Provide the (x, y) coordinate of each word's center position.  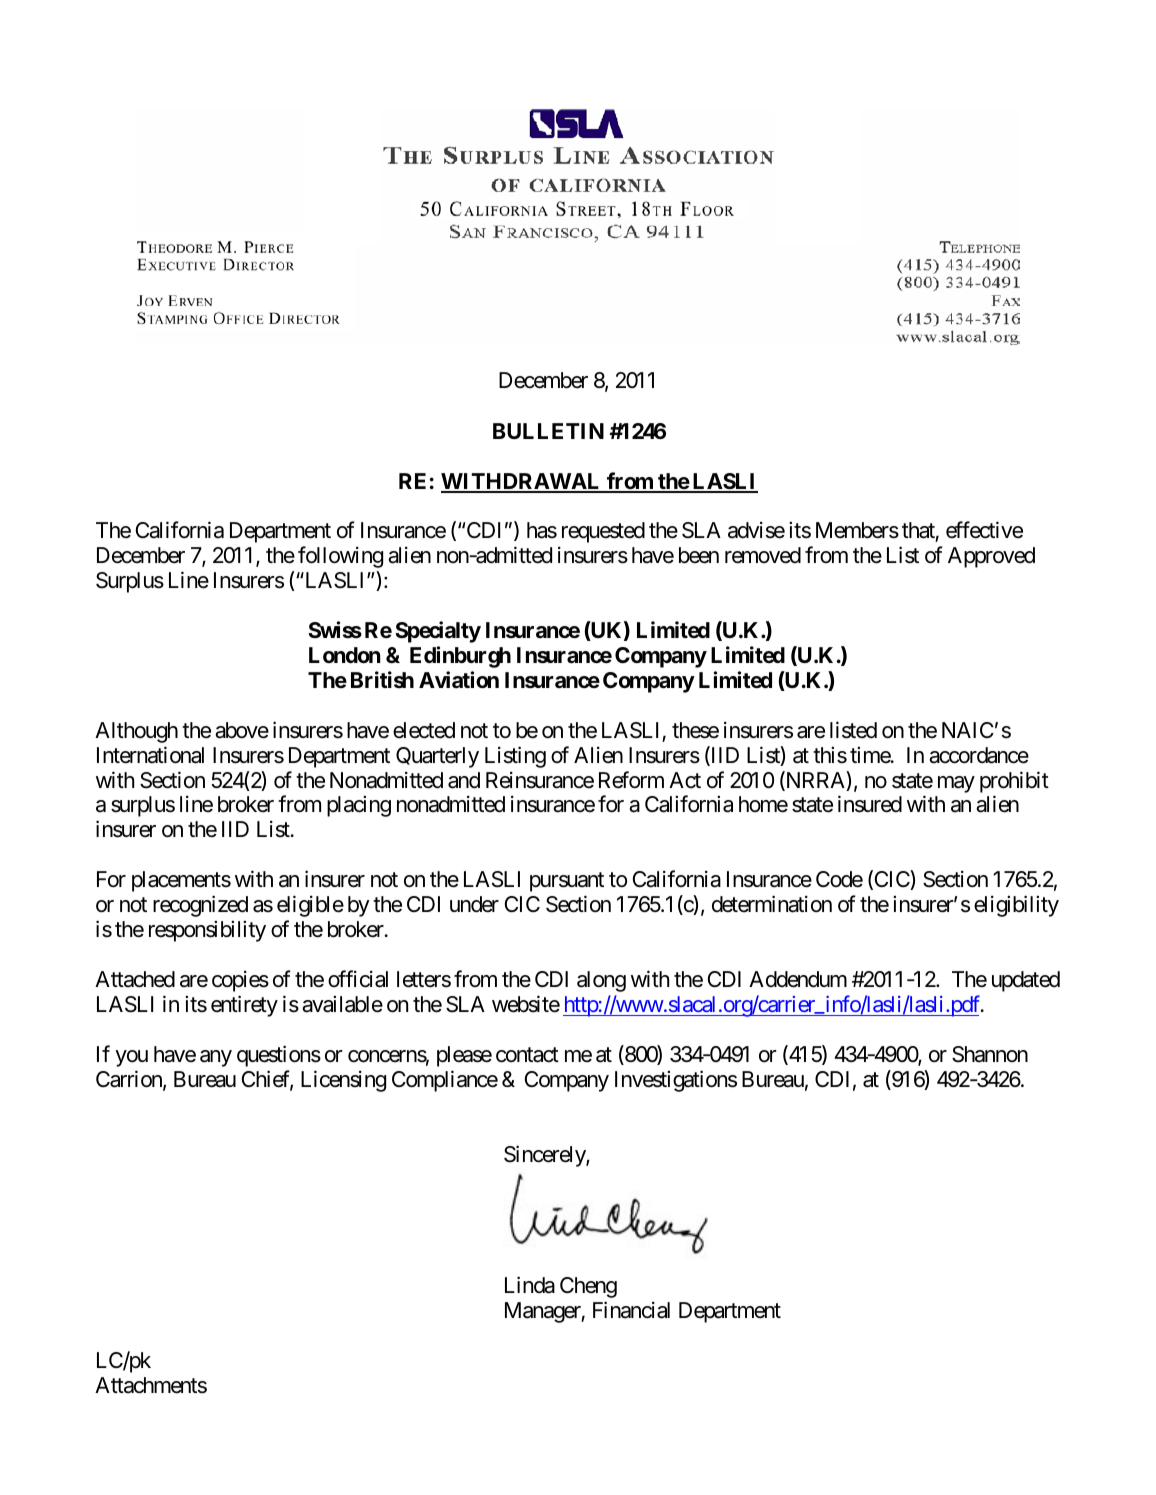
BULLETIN (548, 431)
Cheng (588, 1287)
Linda (530, 1285)
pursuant (567, 882)
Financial (631, 1310)
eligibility (1016, 906)
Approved (991, 557)
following (340, 557)
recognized (200, 906)
